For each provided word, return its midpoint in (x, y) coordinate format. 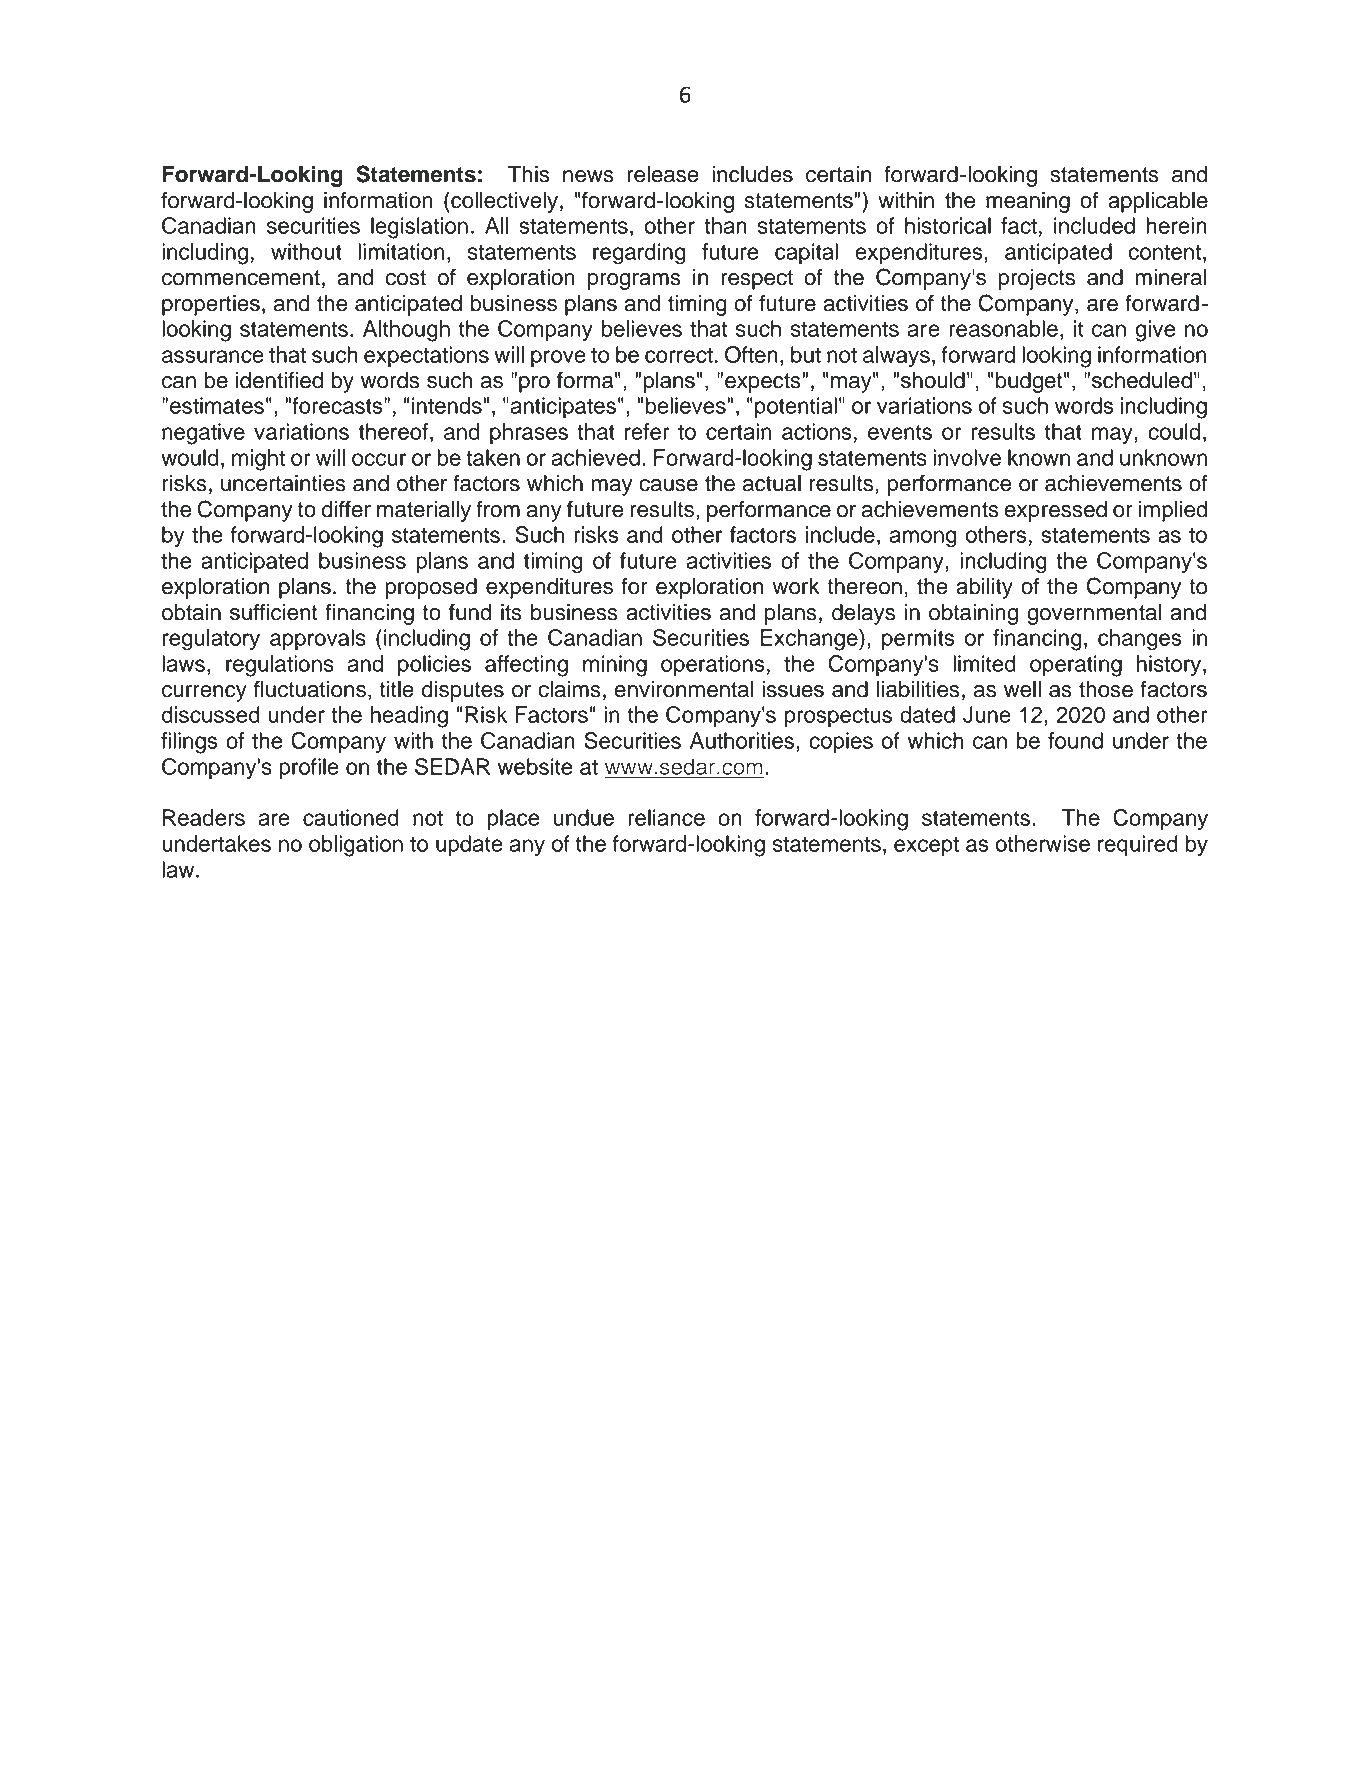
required (1138, 845)
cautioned (351, 817)
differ (346, 509)
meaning (1028, 202)
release (663, 174)
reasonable (1003, 328)
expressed (1056, 511)
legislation (419, 228)
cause (668, 485)
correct (679, 355)
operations (713, 665)
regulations (280, 666)
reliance (666, 817)
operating (1076, 666)
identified (279, 380)
